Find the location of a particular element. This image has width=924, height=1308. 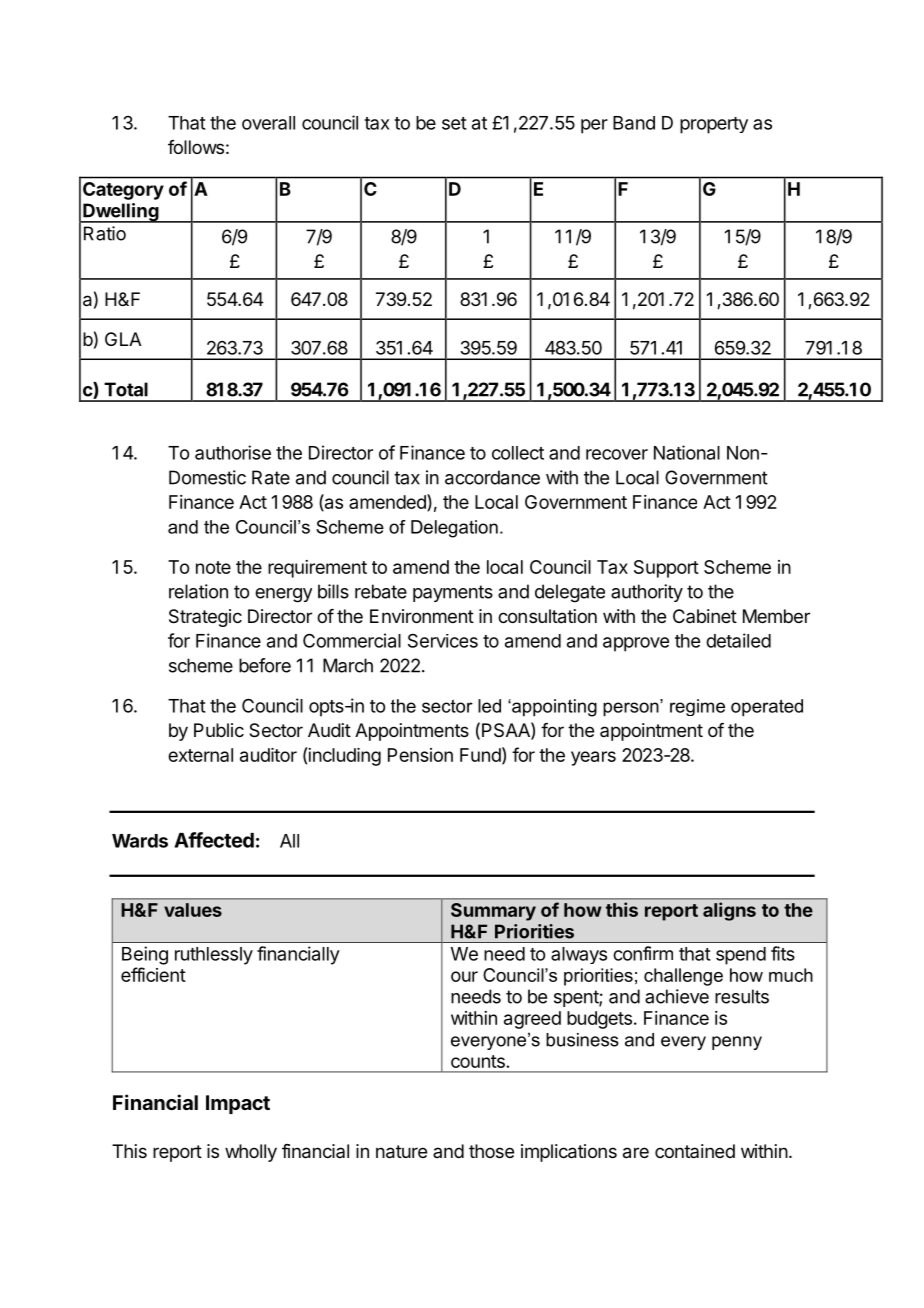

authorise is located at coordinates (233, 452).
